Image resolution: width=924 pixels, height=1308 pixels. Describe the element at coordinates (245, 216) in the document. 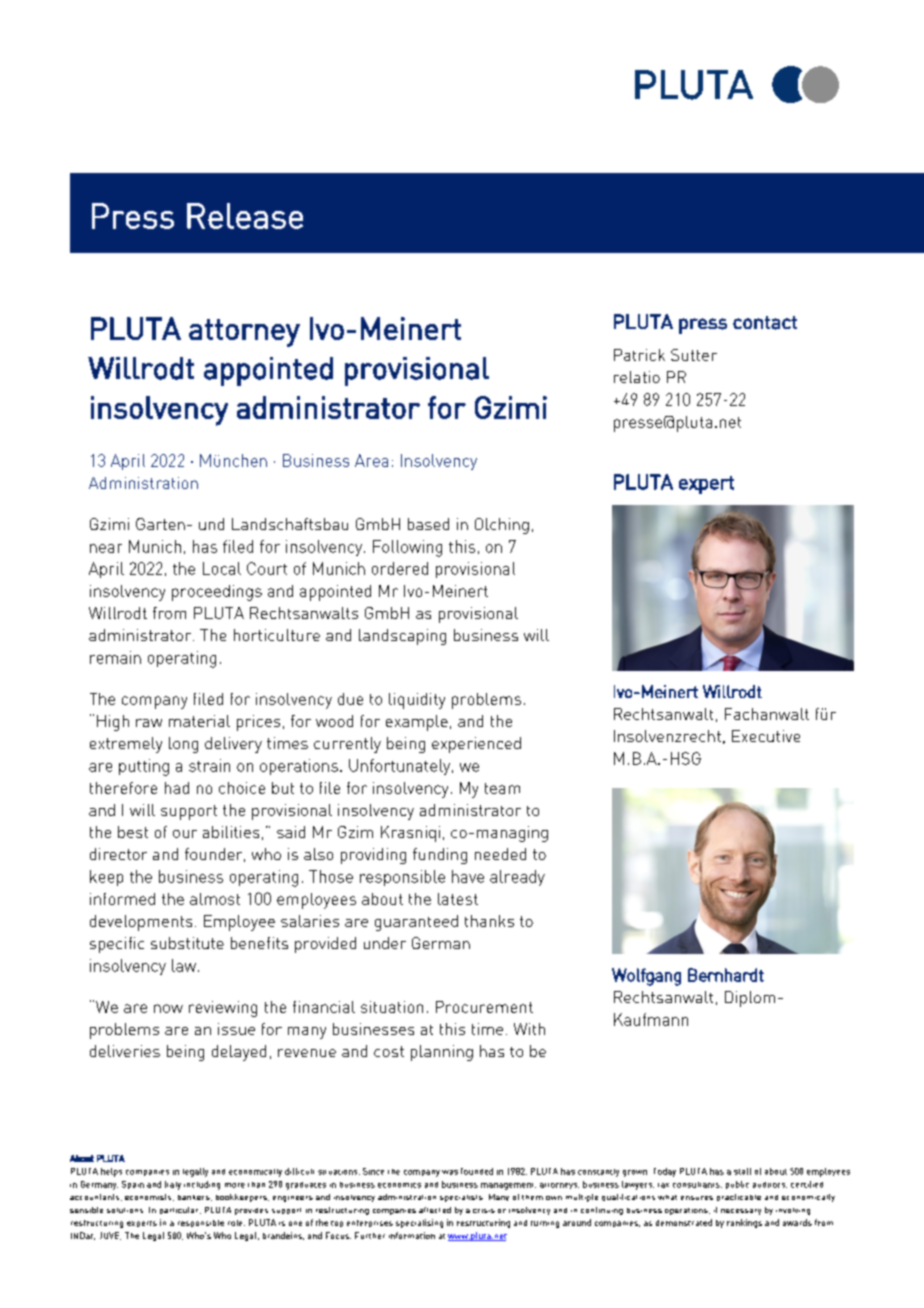

I see `Release` at that location.
